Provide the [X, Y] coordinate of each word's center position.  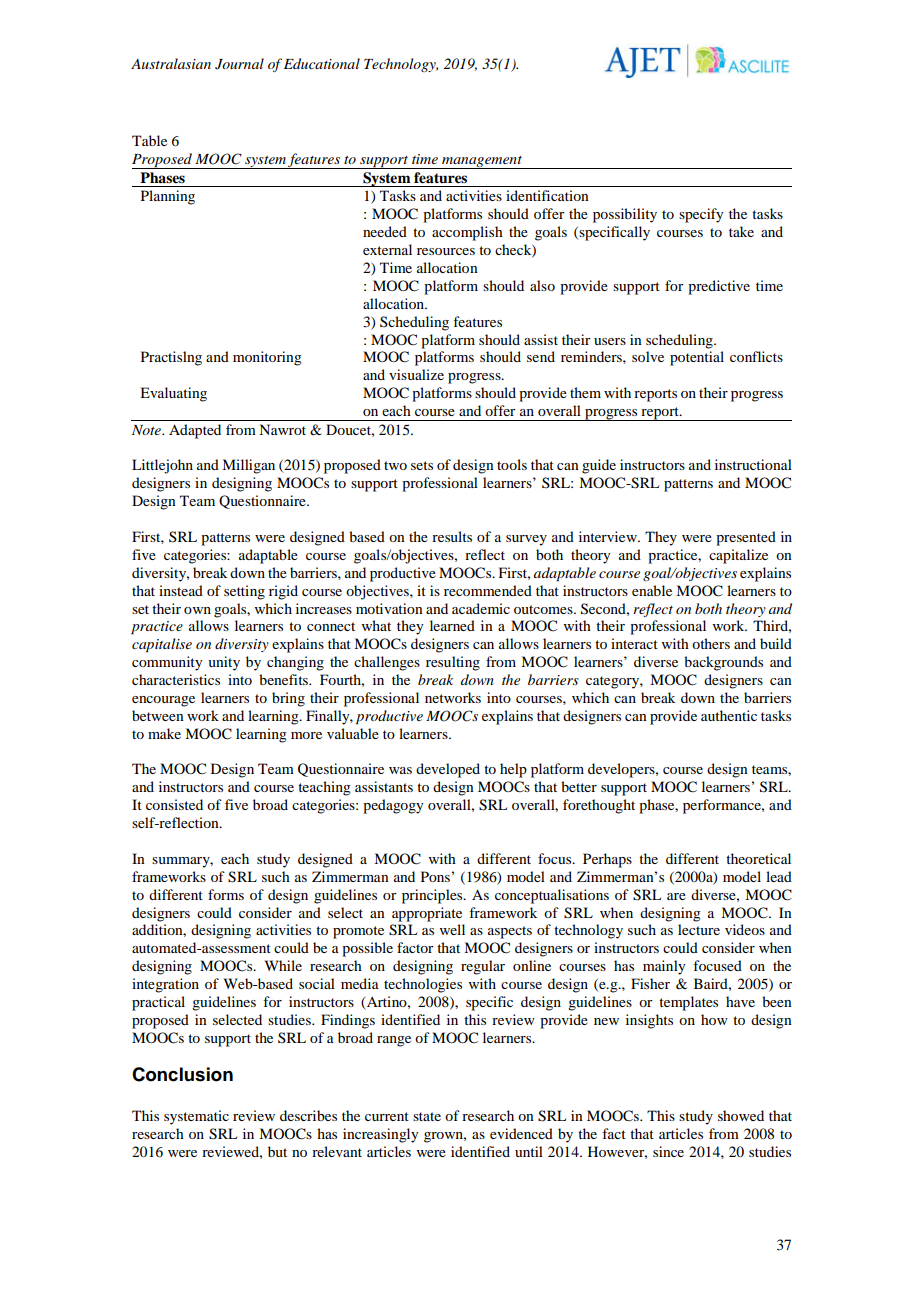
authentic [729, 715]
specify [701, 215]
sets [422, 465]
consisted [174, 804]
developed [448, 770]
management [482, 162]
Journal [239, 64]
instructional [753, 464]
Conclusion [182, 1074]
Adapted [195, 431]
